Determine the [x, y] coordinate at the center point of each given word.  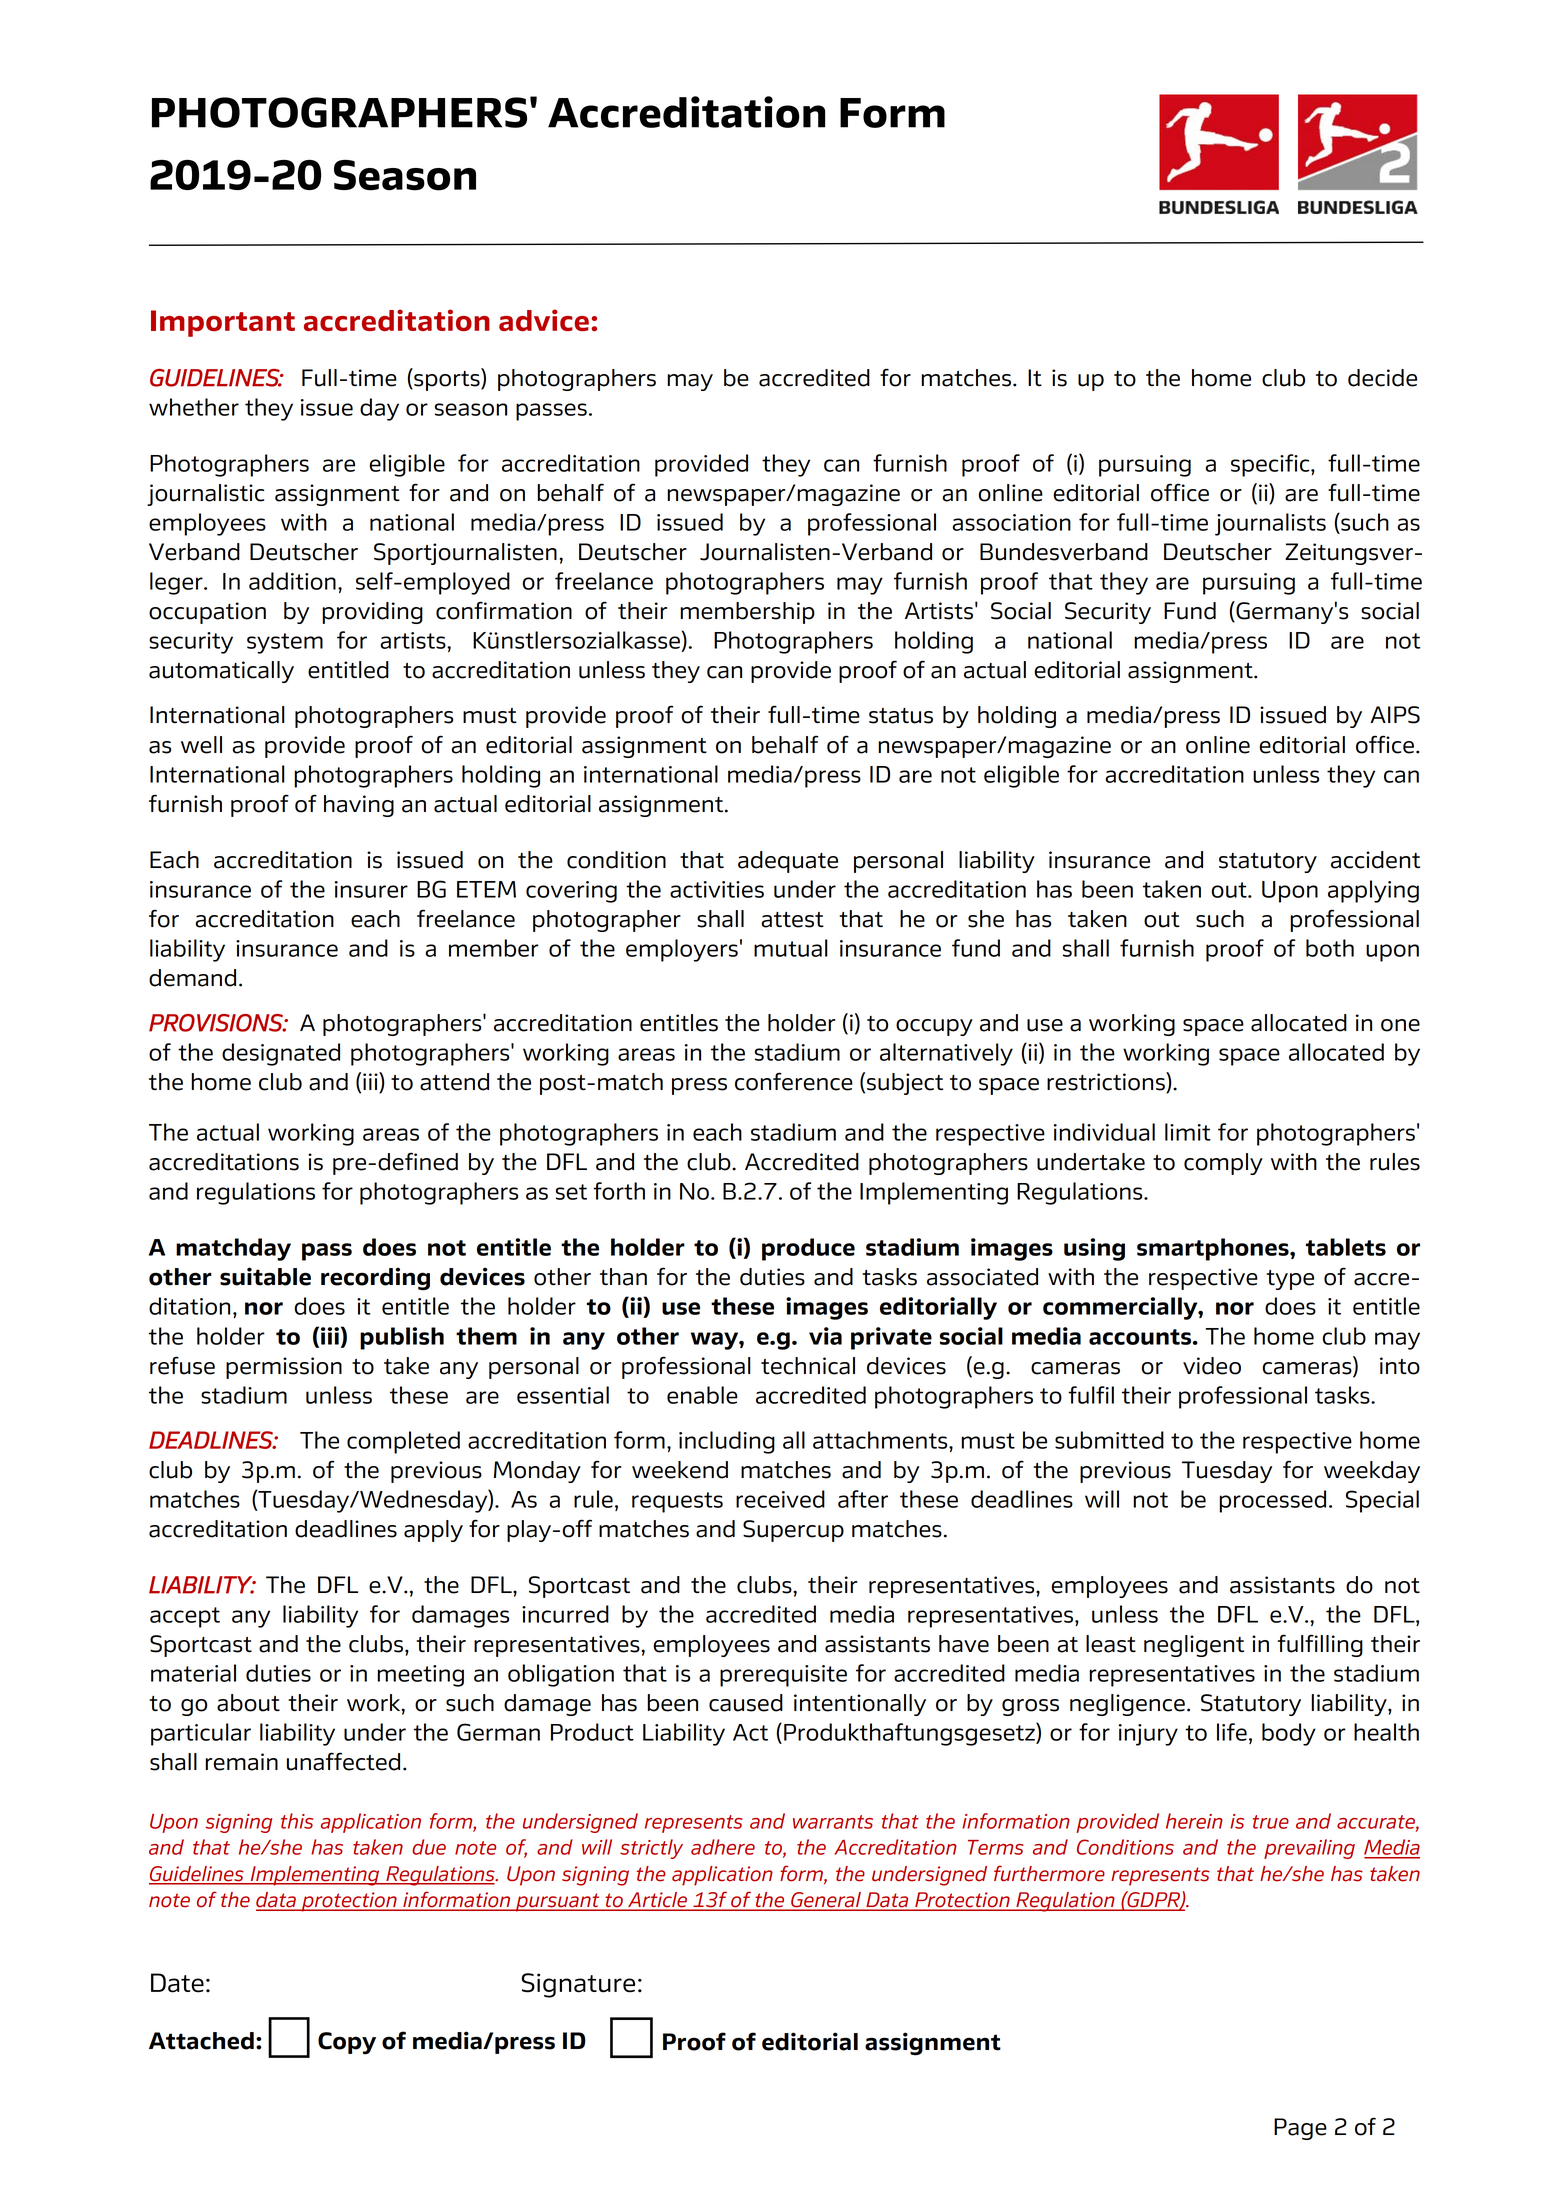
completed [403, 1442]
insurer [371, 889]
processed [1272, 1501]
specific [1271, 465]
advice [544, 320]
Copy [347, 2043]
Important [223, 323]
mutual [791, 948]
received [780, 1499]
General [826, 1901]
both [1330, 948]
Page [1300, 2129]
